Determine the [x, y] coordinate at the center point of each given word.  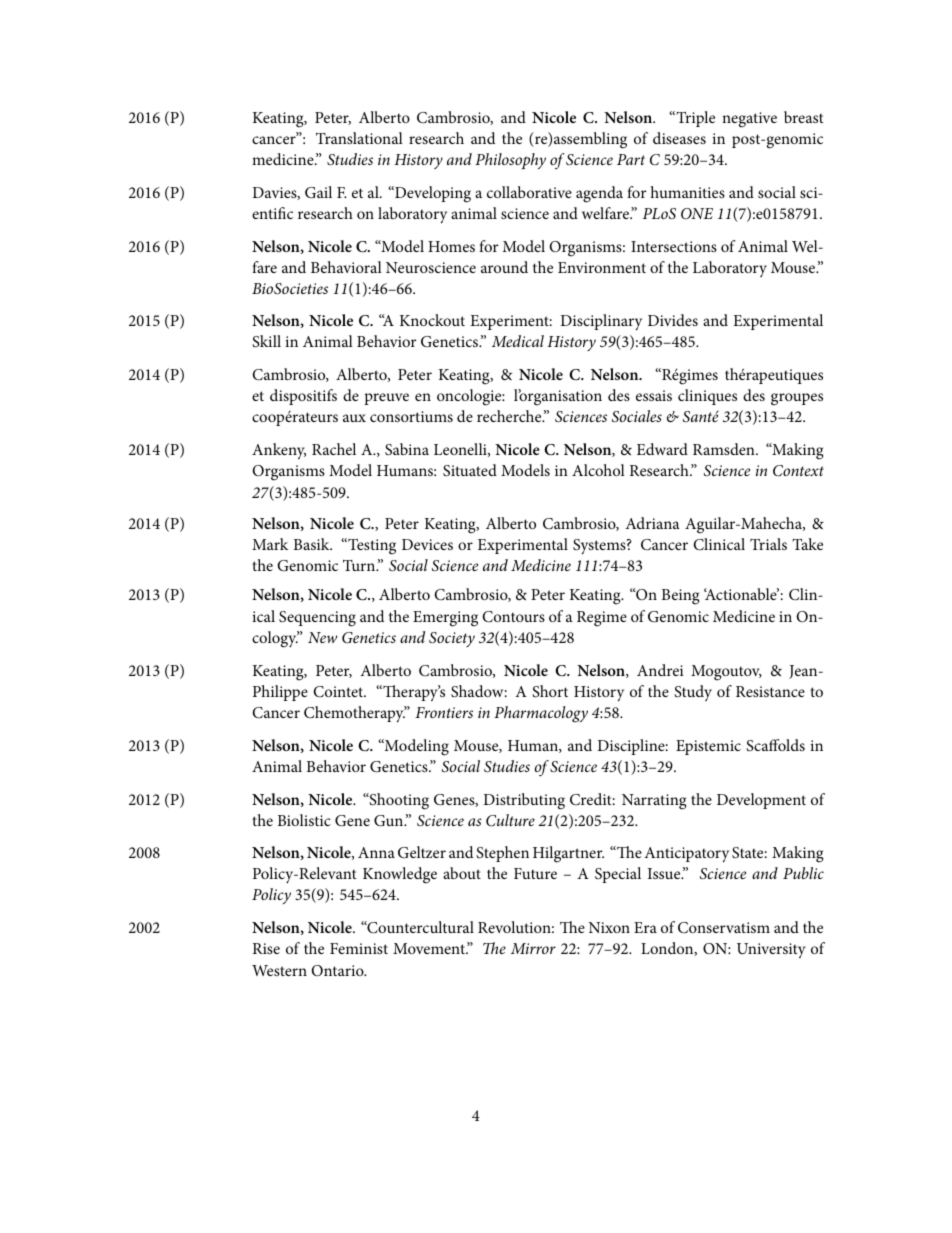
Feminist [359, 948]
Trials [768, 544]
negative [749, 120]
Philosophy [510, 161]
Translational [359, 138]
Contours [513, 617]
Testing [371, 546]
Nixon [609, 927]
